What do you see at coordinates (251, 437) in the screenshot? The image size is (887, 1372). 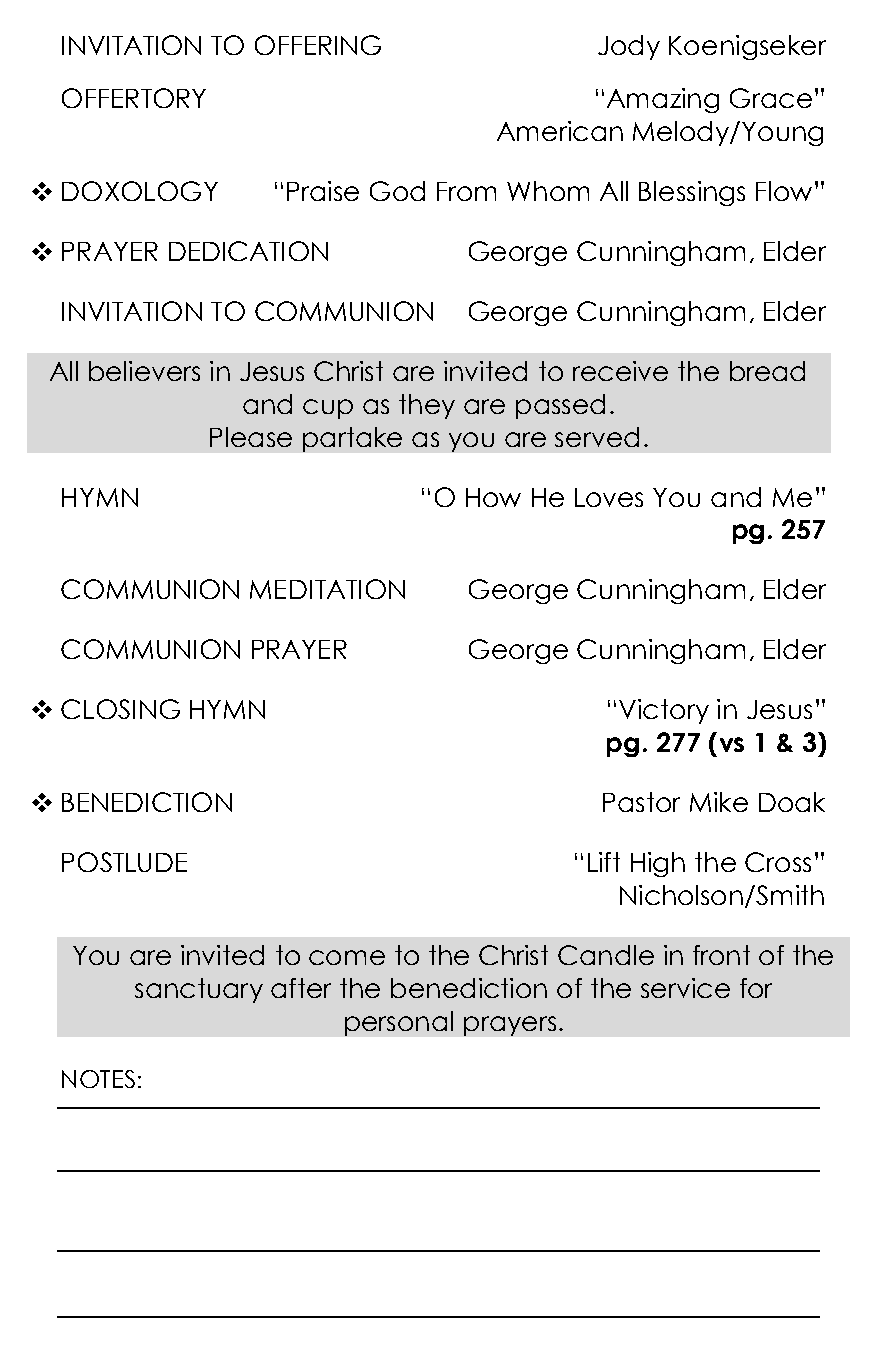 I see `Please` at bounding box center [251, 437].
